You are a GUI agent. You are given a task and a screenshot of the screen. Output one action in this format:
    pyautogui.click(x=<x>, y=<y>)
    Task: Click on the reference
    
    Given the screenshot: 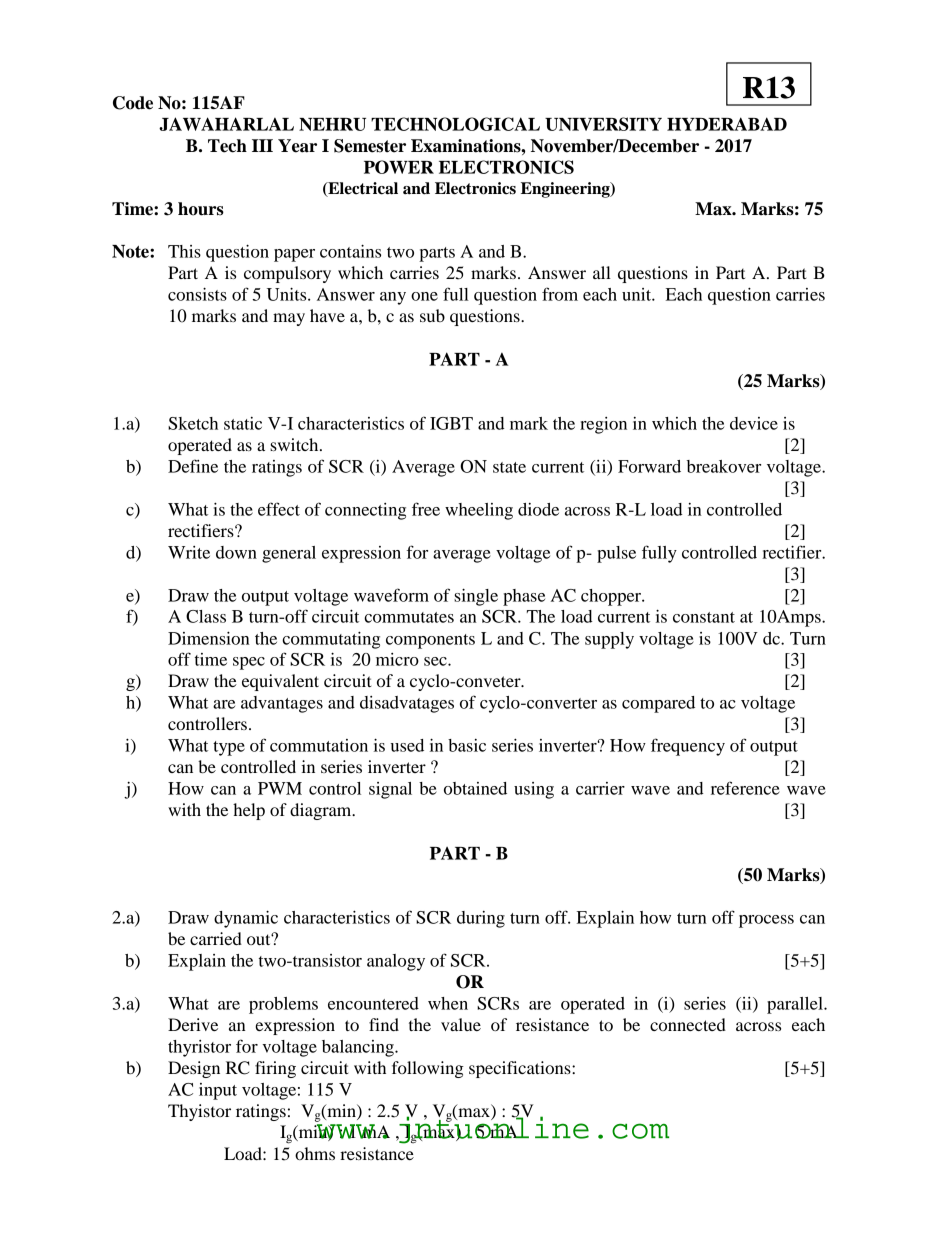 What is the action you would take?
    pyautogui.click(x=745, y=788)
